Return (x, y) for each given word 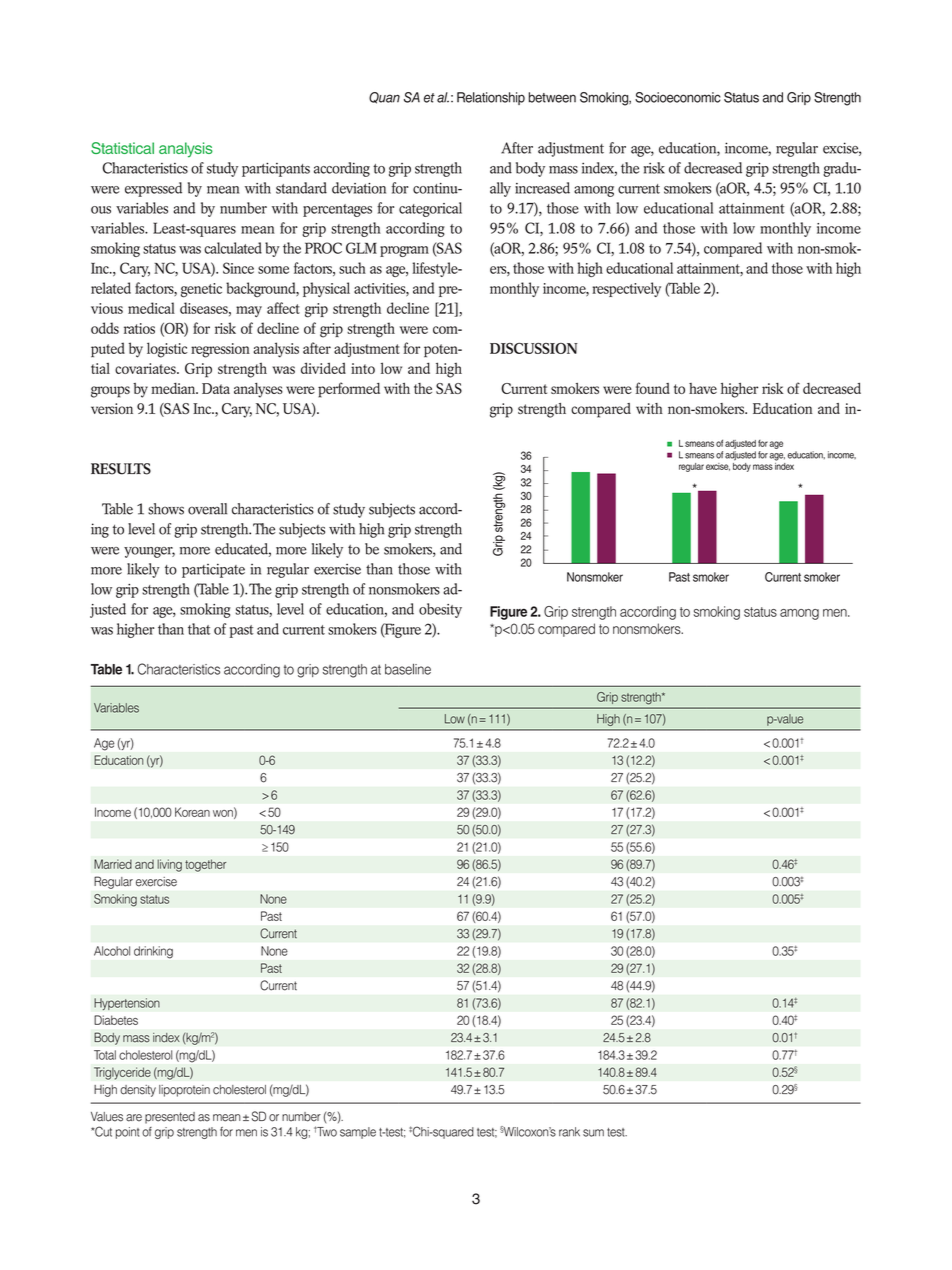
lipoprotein (184, 1091)
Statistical (122, 148)
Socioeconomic (677, 97)
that (199, 629)
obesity (440, 610)
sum (593, 1133)
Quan (384, 98)
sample (358, 1133)
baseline (408, 669)
